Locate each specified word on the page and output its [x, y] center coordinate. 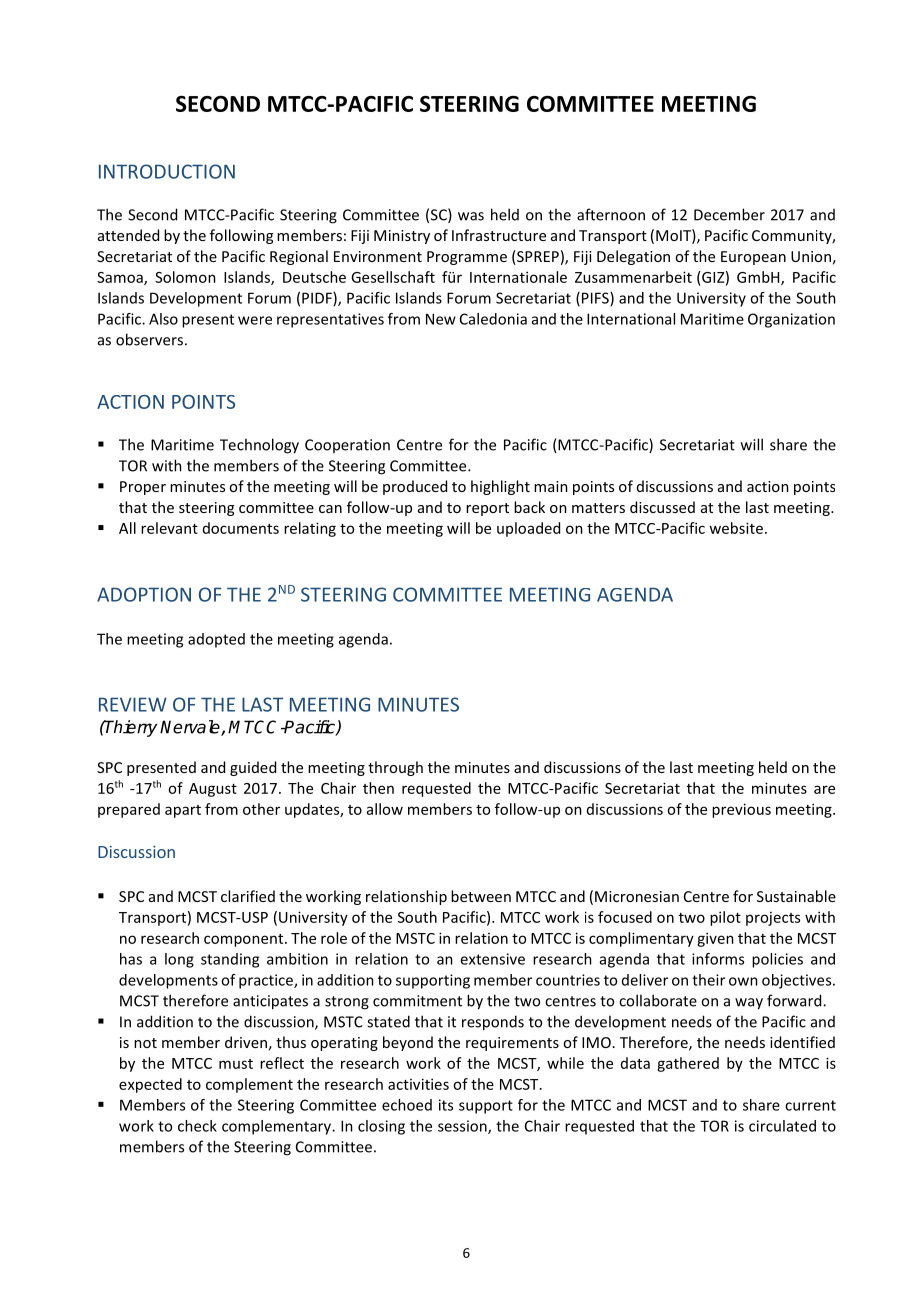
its [446, 1105]
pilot [725, 918]
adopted [216, 640]
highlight [500, 487]
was [471, 216]
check [197, 1126]
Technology [259, 446]
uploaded [528, 529]
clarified [248, 896]
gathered [688, 1064]
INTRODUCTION [167, 171]
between [481, 896]
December [729, 214]
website [736, 528]
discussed [662, 507]
